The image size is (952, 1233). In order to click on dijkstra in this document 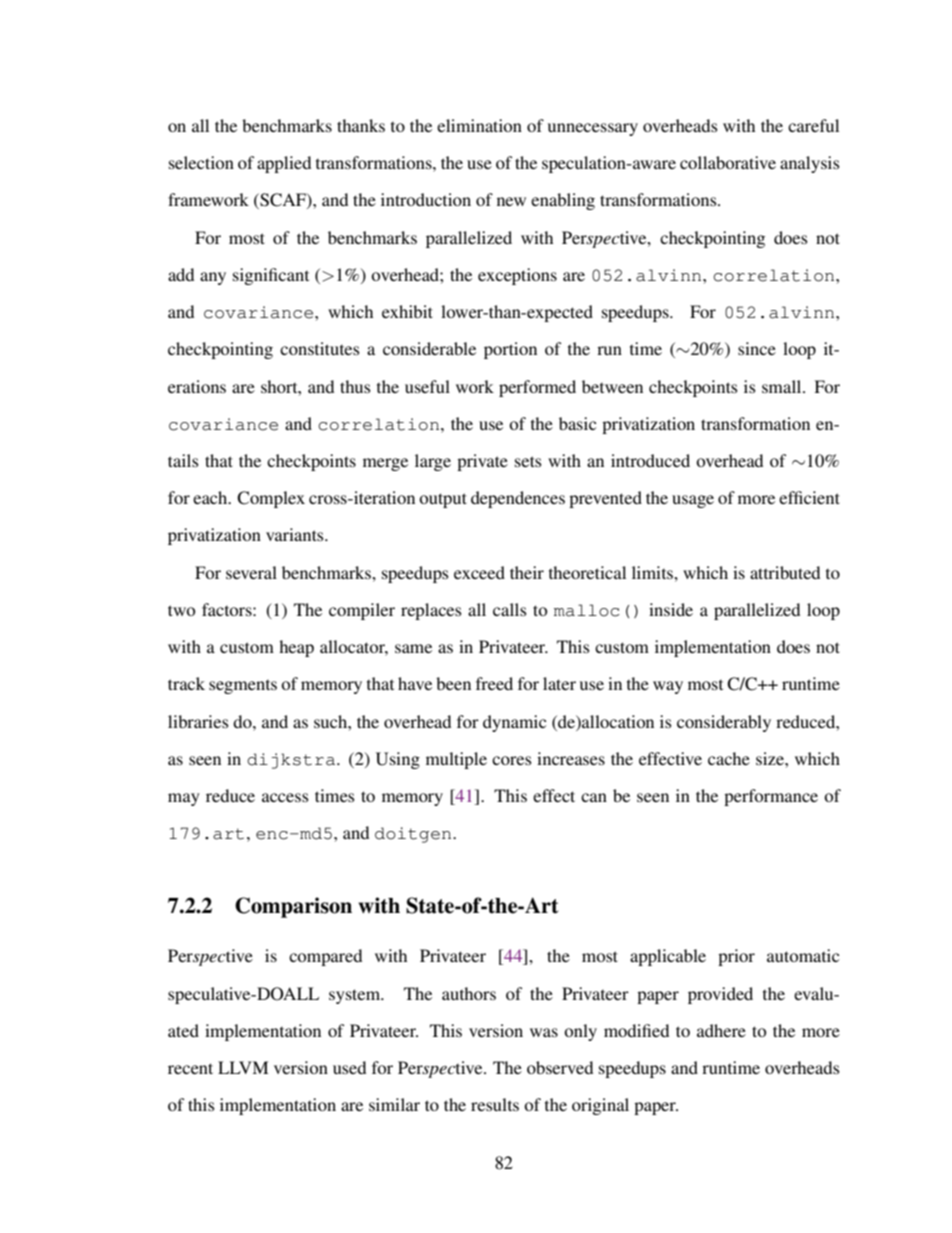, I will do `click(292, 761)`.
